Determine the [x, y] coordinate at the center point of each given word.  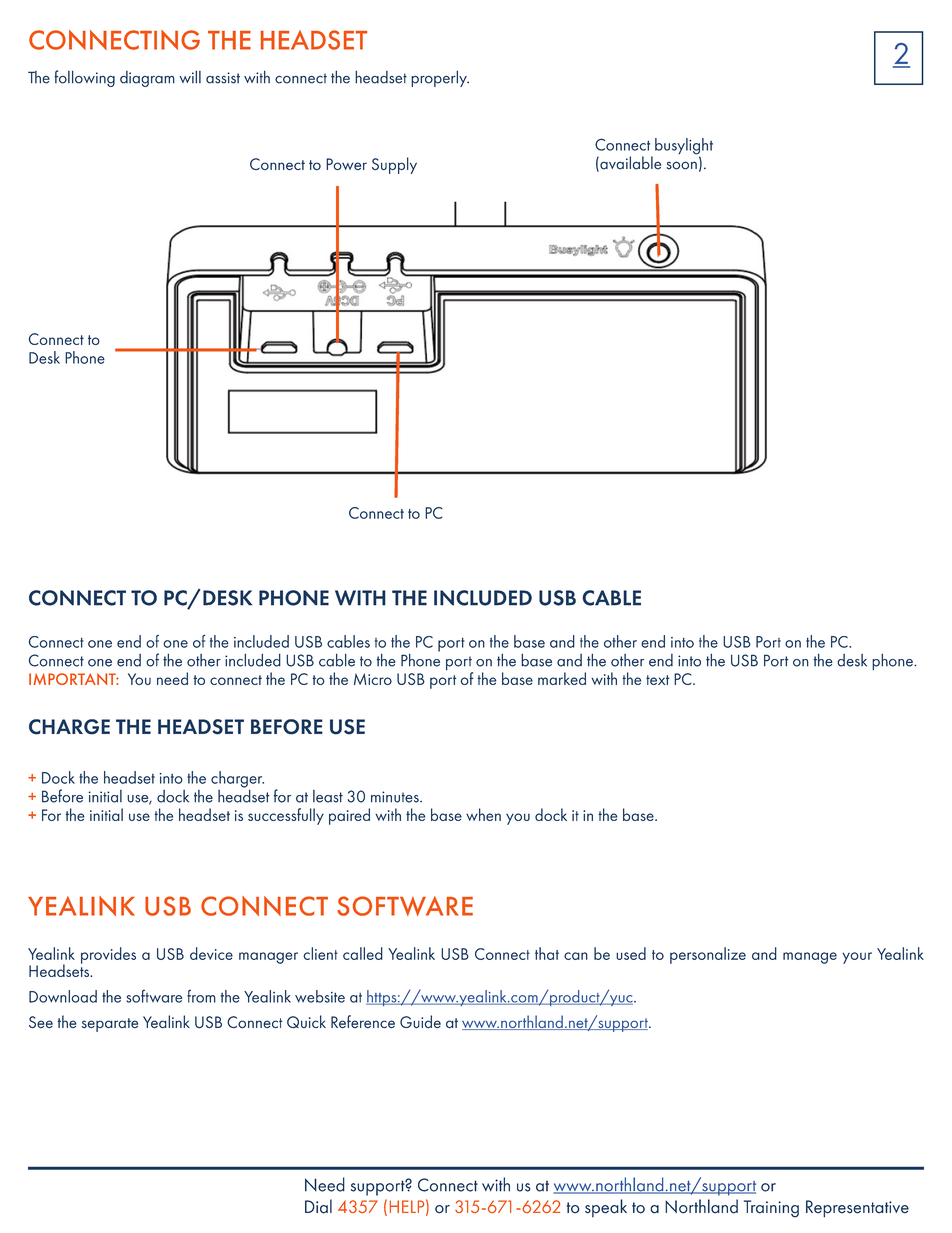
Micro [373, 679]
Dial [318, 1206]
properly [440, 78]
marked [562, 678]
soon [681, 165]
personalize [708, 955]
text [658, 680]
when [483, 814]
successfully [286, 816]
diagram [147, 79]
